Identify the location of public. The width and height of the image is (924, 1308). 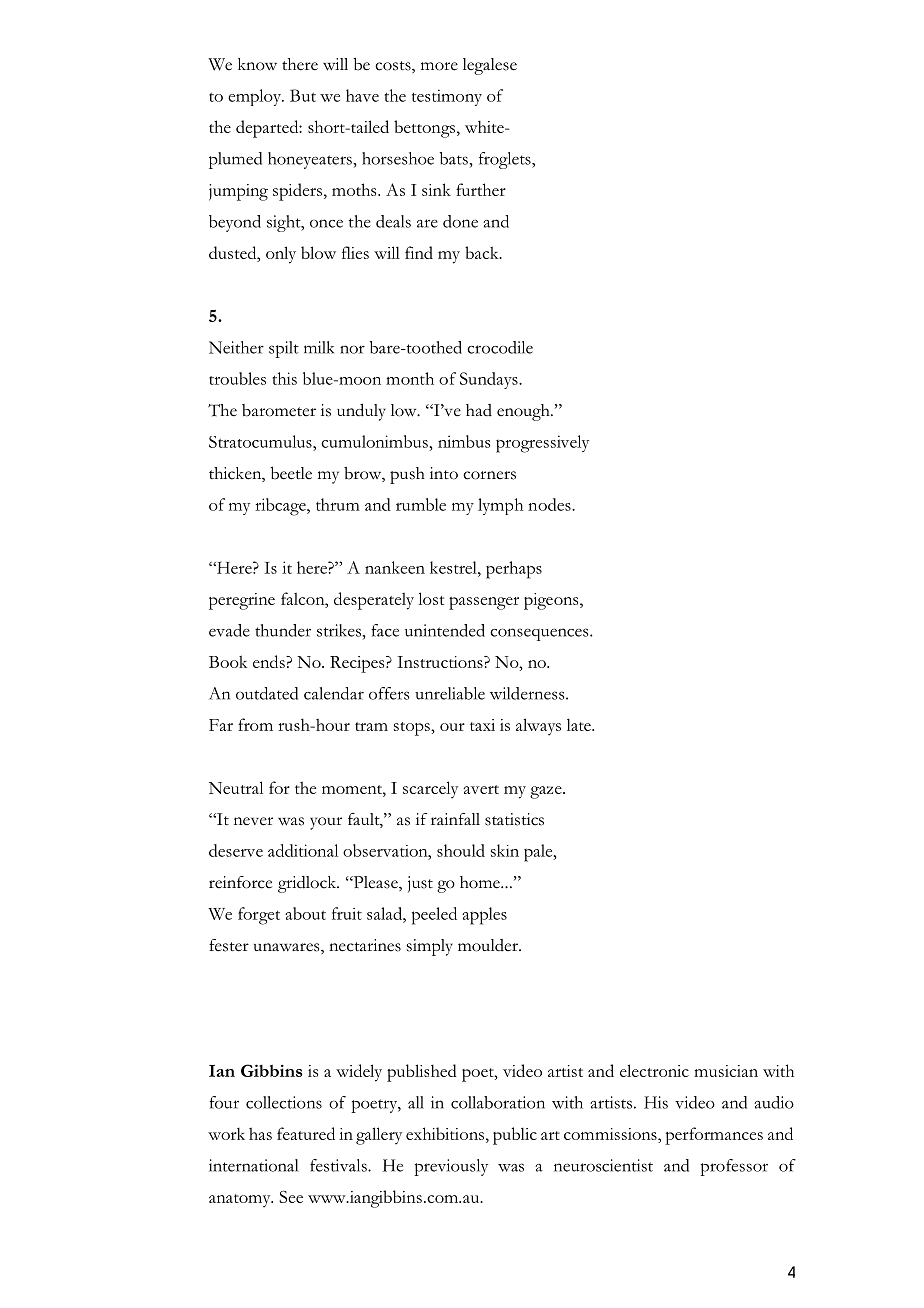
(515, 1136).
